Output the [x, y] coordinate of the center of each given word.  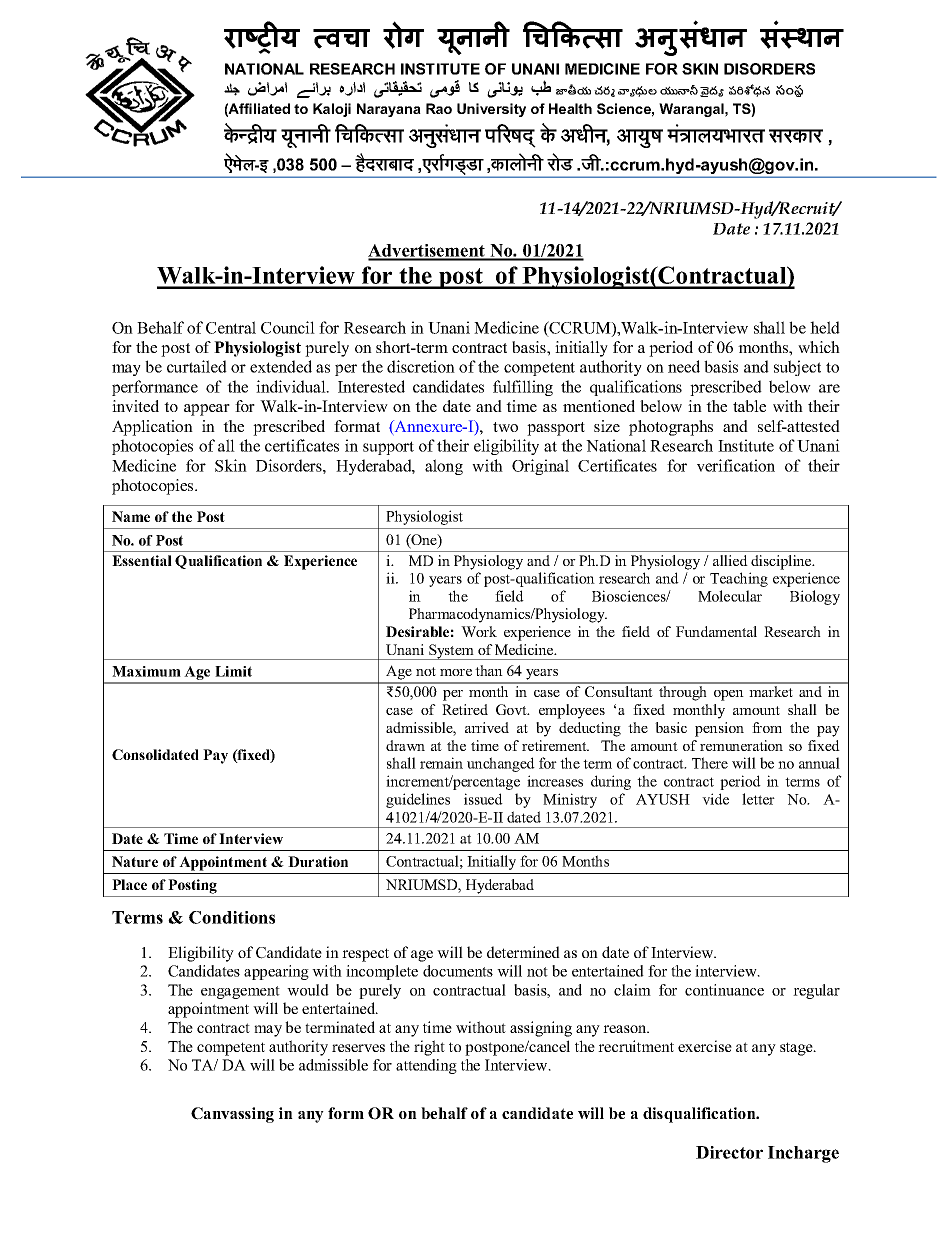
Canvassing [232, 1115]
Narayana [389, 110]
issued [483, 799]
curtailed [197, 366]
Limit [233, 671]
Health [570, 108]
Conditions [232, 917]
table [749, 406]
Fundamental [716, 631]
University [491, 110]
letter [758, 799]
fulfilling [523, 388]
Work [479, 631]
